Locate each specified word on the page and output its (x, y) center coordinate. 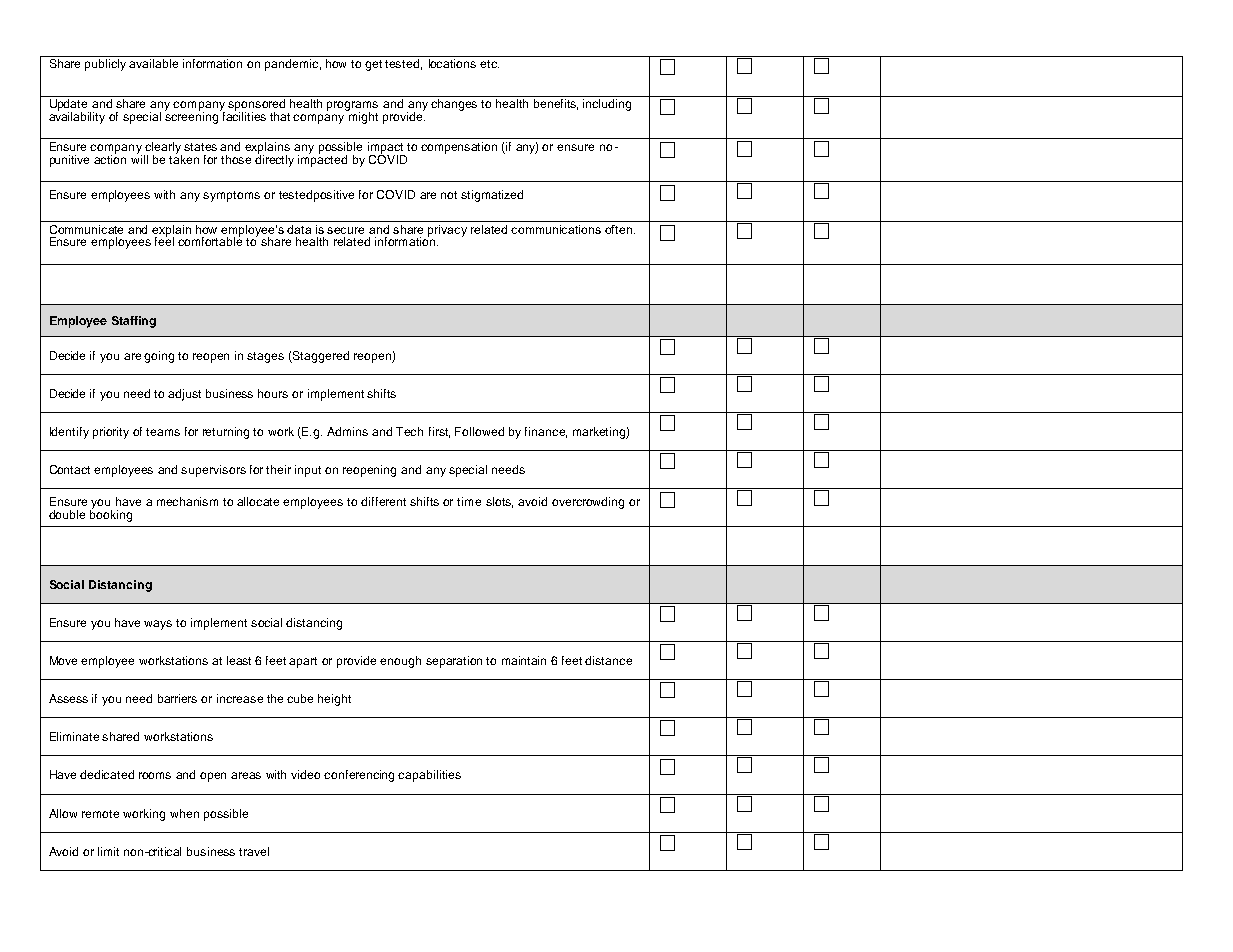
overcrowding (588, 503)
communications (556, 229)
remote (100, 814)
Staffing (134, 322)
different (383, 501)
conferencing (359, 776)
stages (265, 357)
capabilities (429, 776)
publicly (105, 65)
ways (158, 625)
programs (352, 107)
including (607, 105)
